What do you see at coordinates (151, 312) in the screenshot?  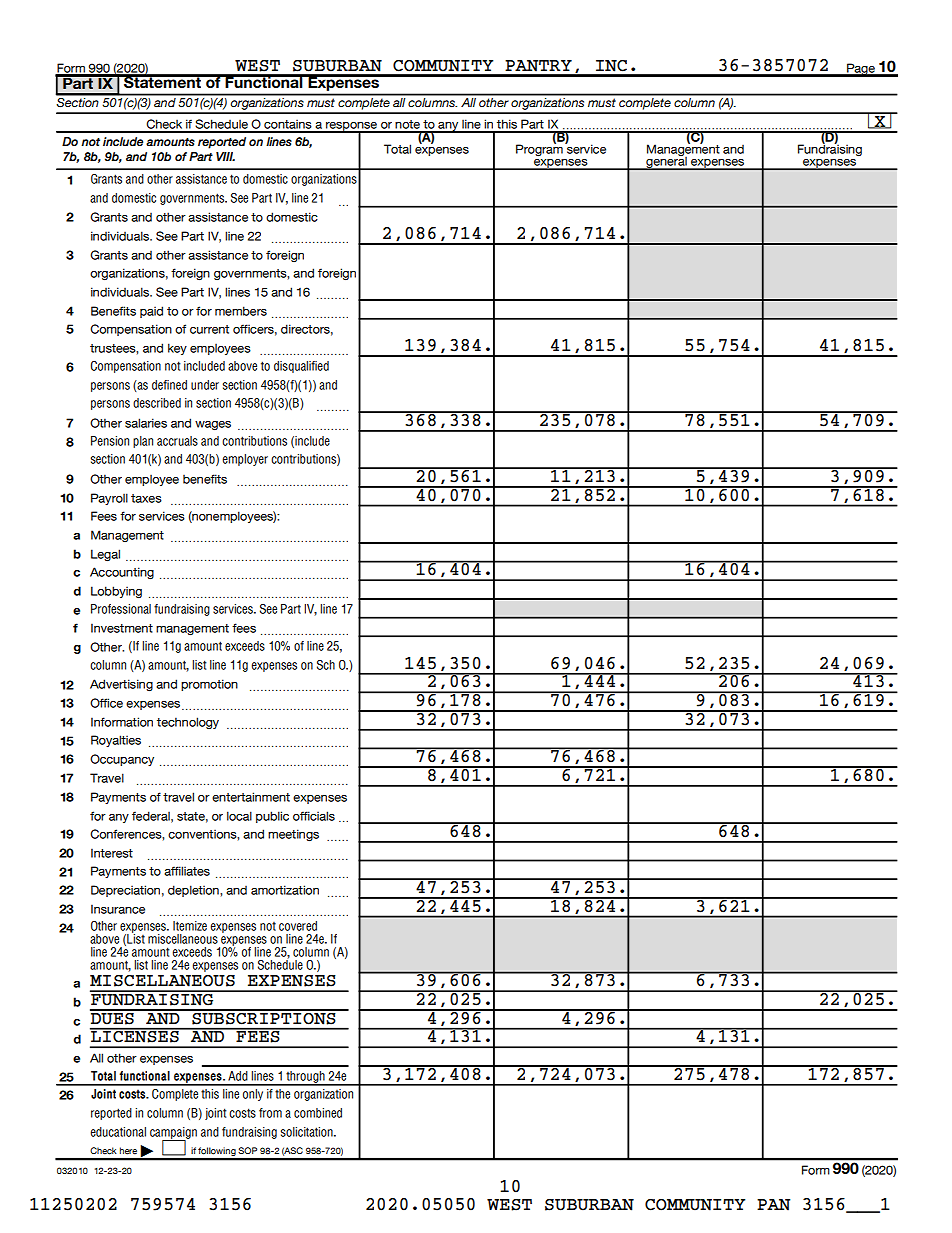 I see `paid` at bounding box center [151, 312].
